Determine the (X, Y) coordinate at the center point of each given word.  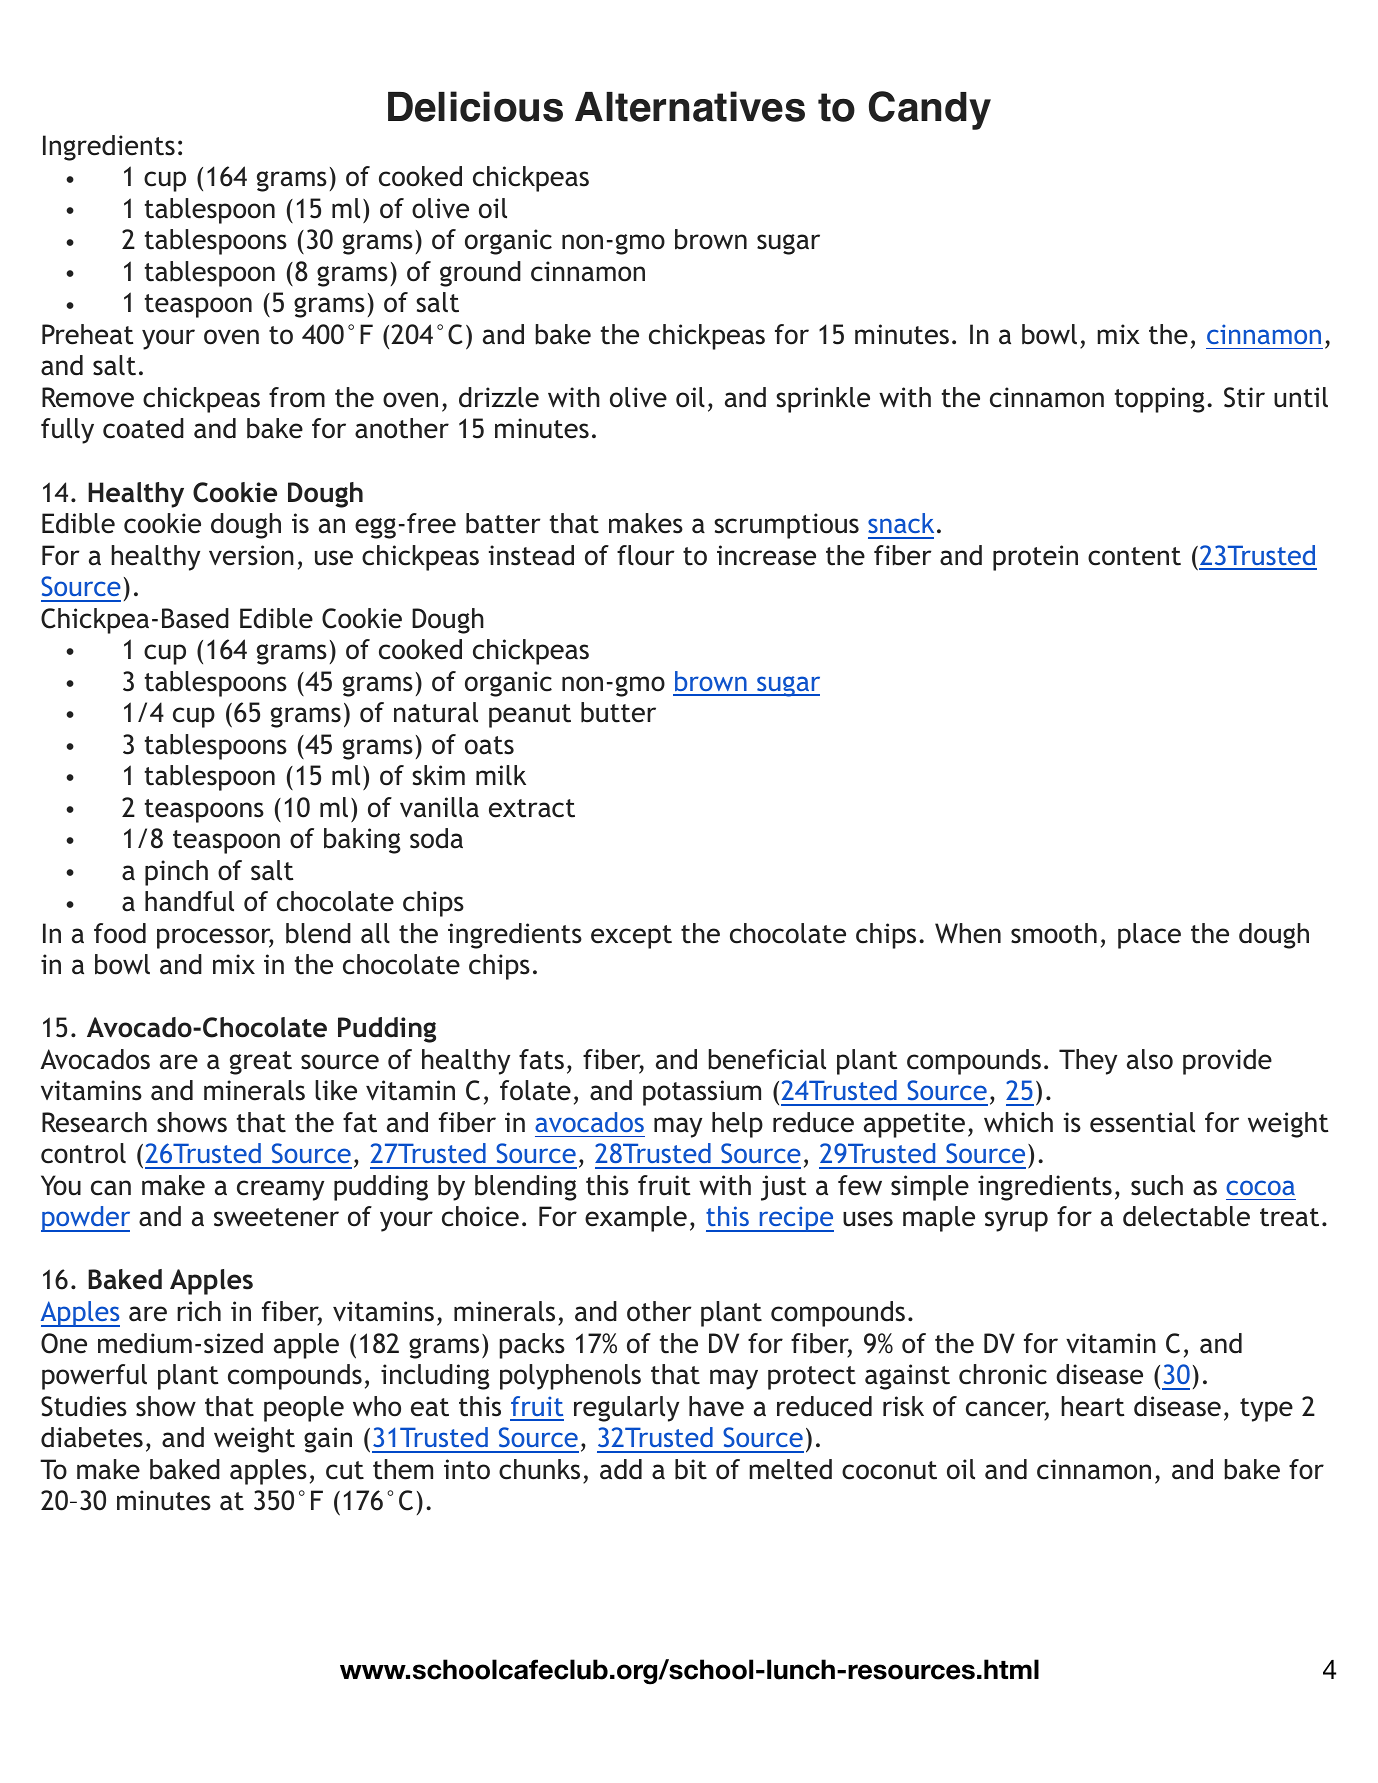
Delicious (475, 106)
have (716, 1406)
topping (1160, 400)
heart (1093, 1406)
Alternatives (690, 106)
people (304, 1409)
